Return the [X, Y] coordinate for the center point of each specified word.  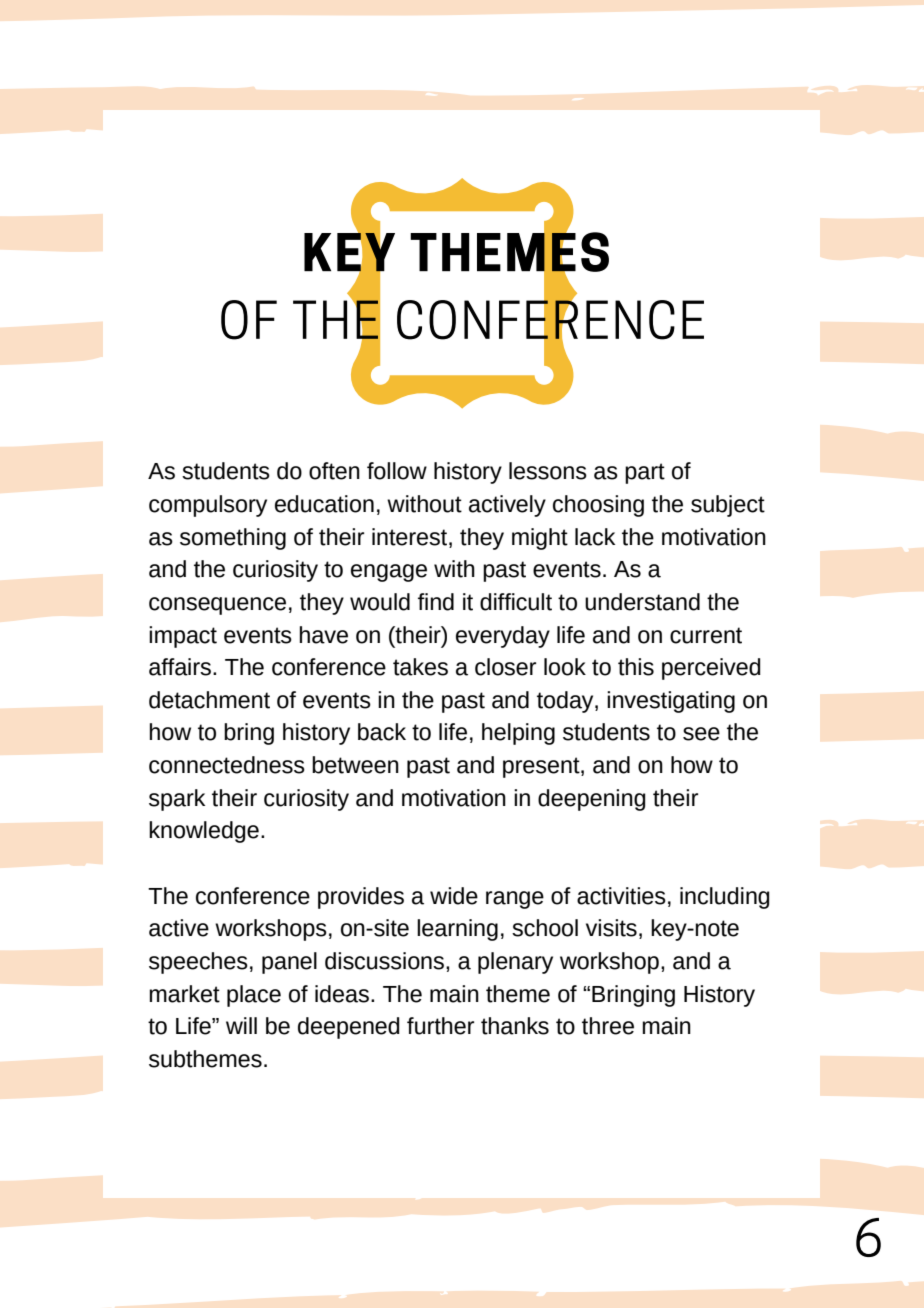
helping [518, 734]
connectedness [227, 765]
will [241, 1025]
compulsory [208, 506]
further [440, 1026]
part [645, 473]
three [608, 1026]
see [701, 734]
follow [397, 471]
